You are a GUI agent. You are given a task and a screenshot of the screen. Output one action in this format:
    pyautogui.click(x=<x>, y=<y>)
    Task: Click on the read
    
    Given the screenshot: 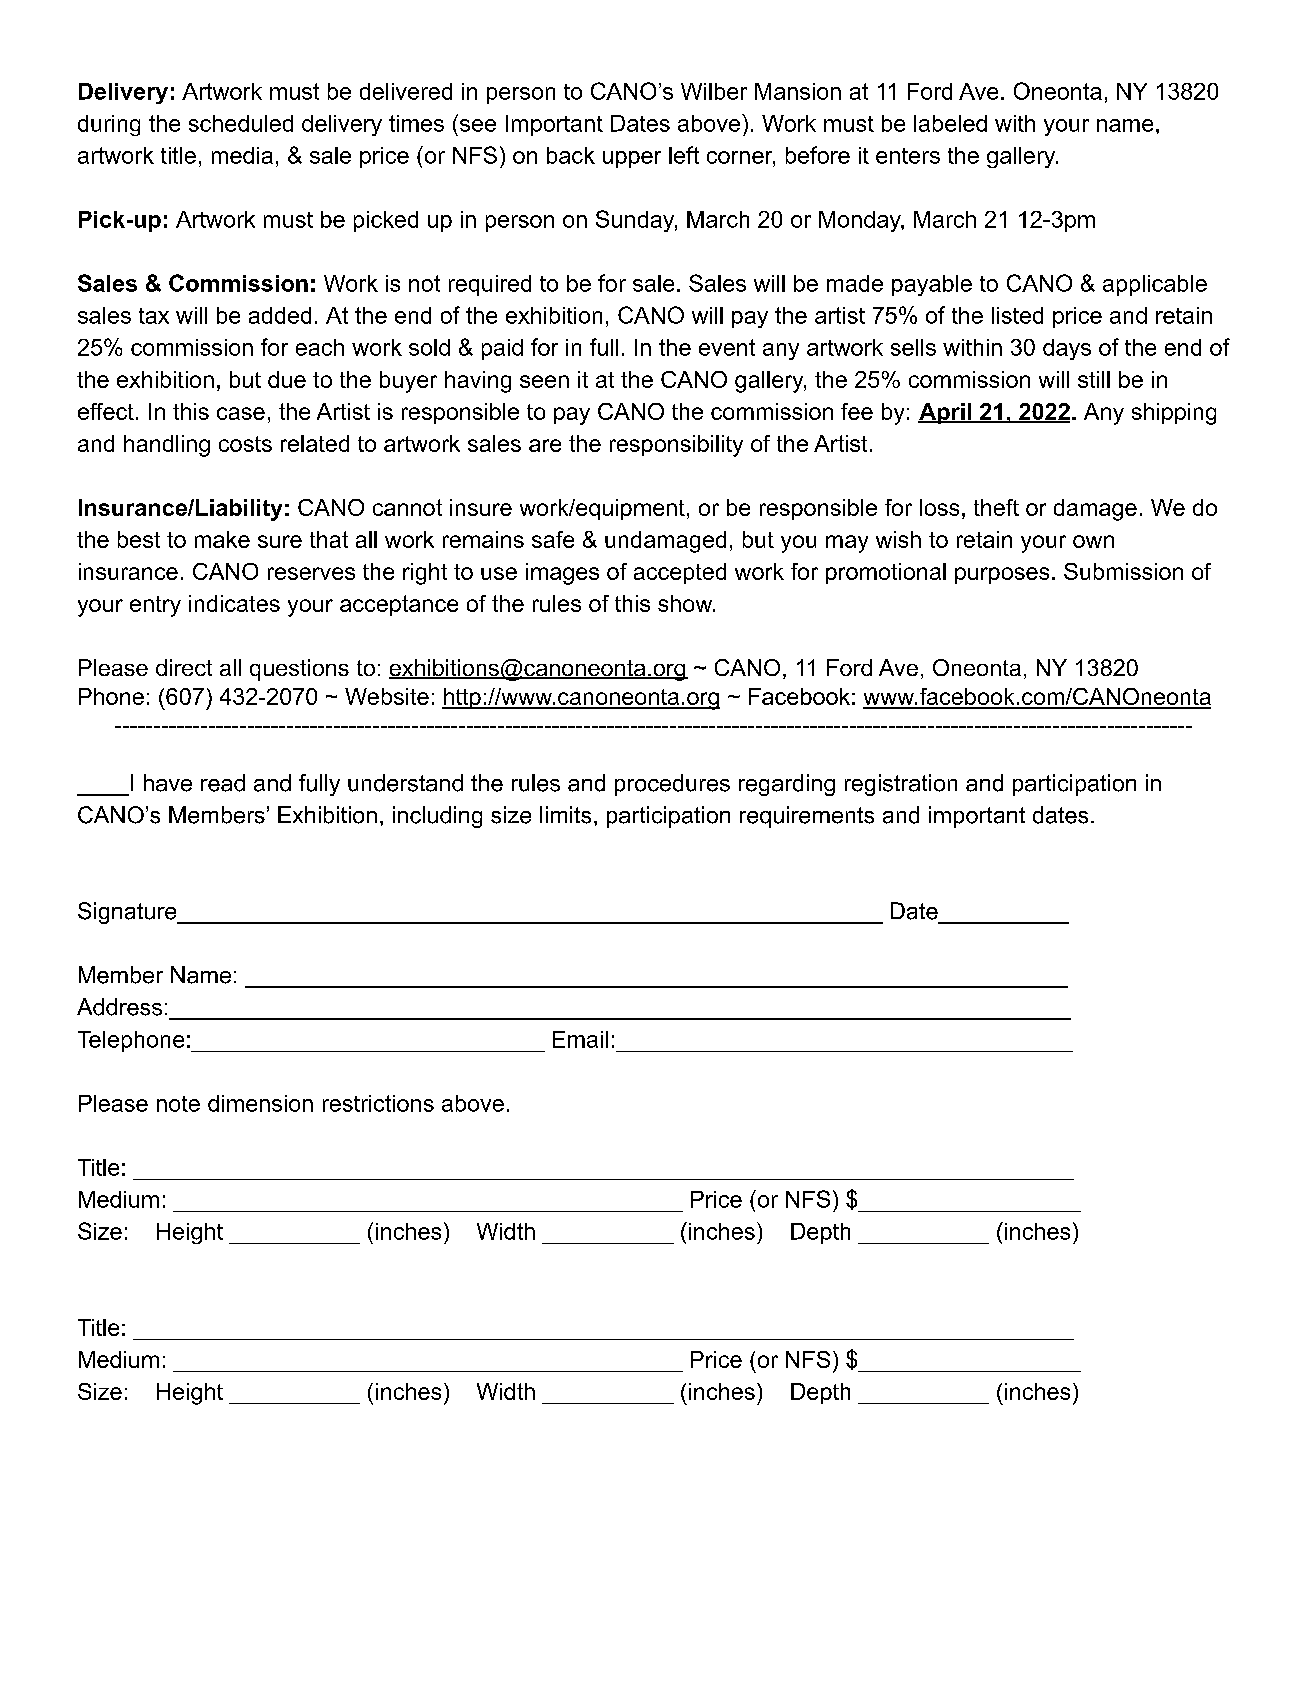 What is the action you would take?
    pyautogui.click(x=223, y=783)
